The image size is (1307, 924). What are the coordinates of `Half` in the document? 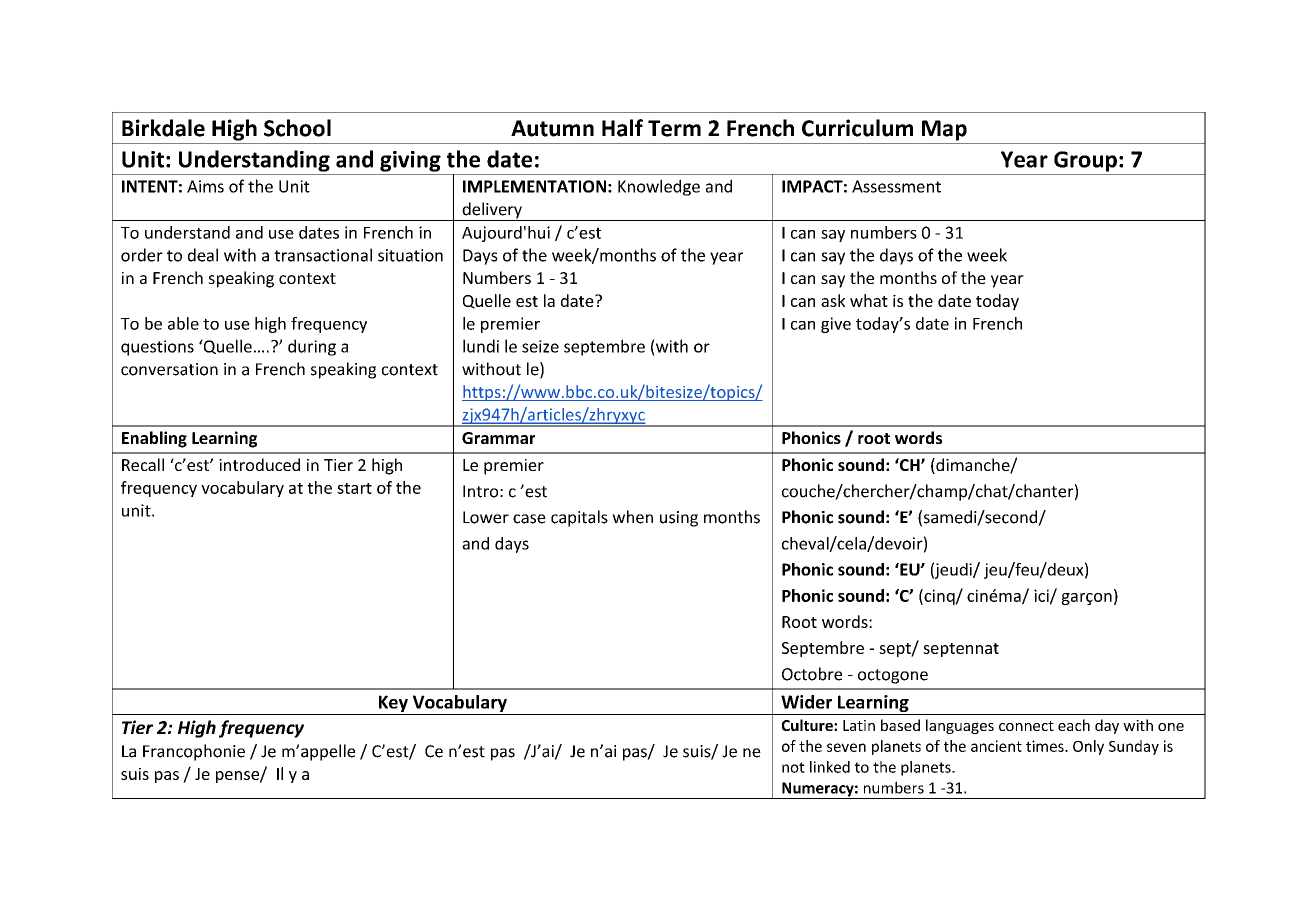 It's located at (622, 128).
